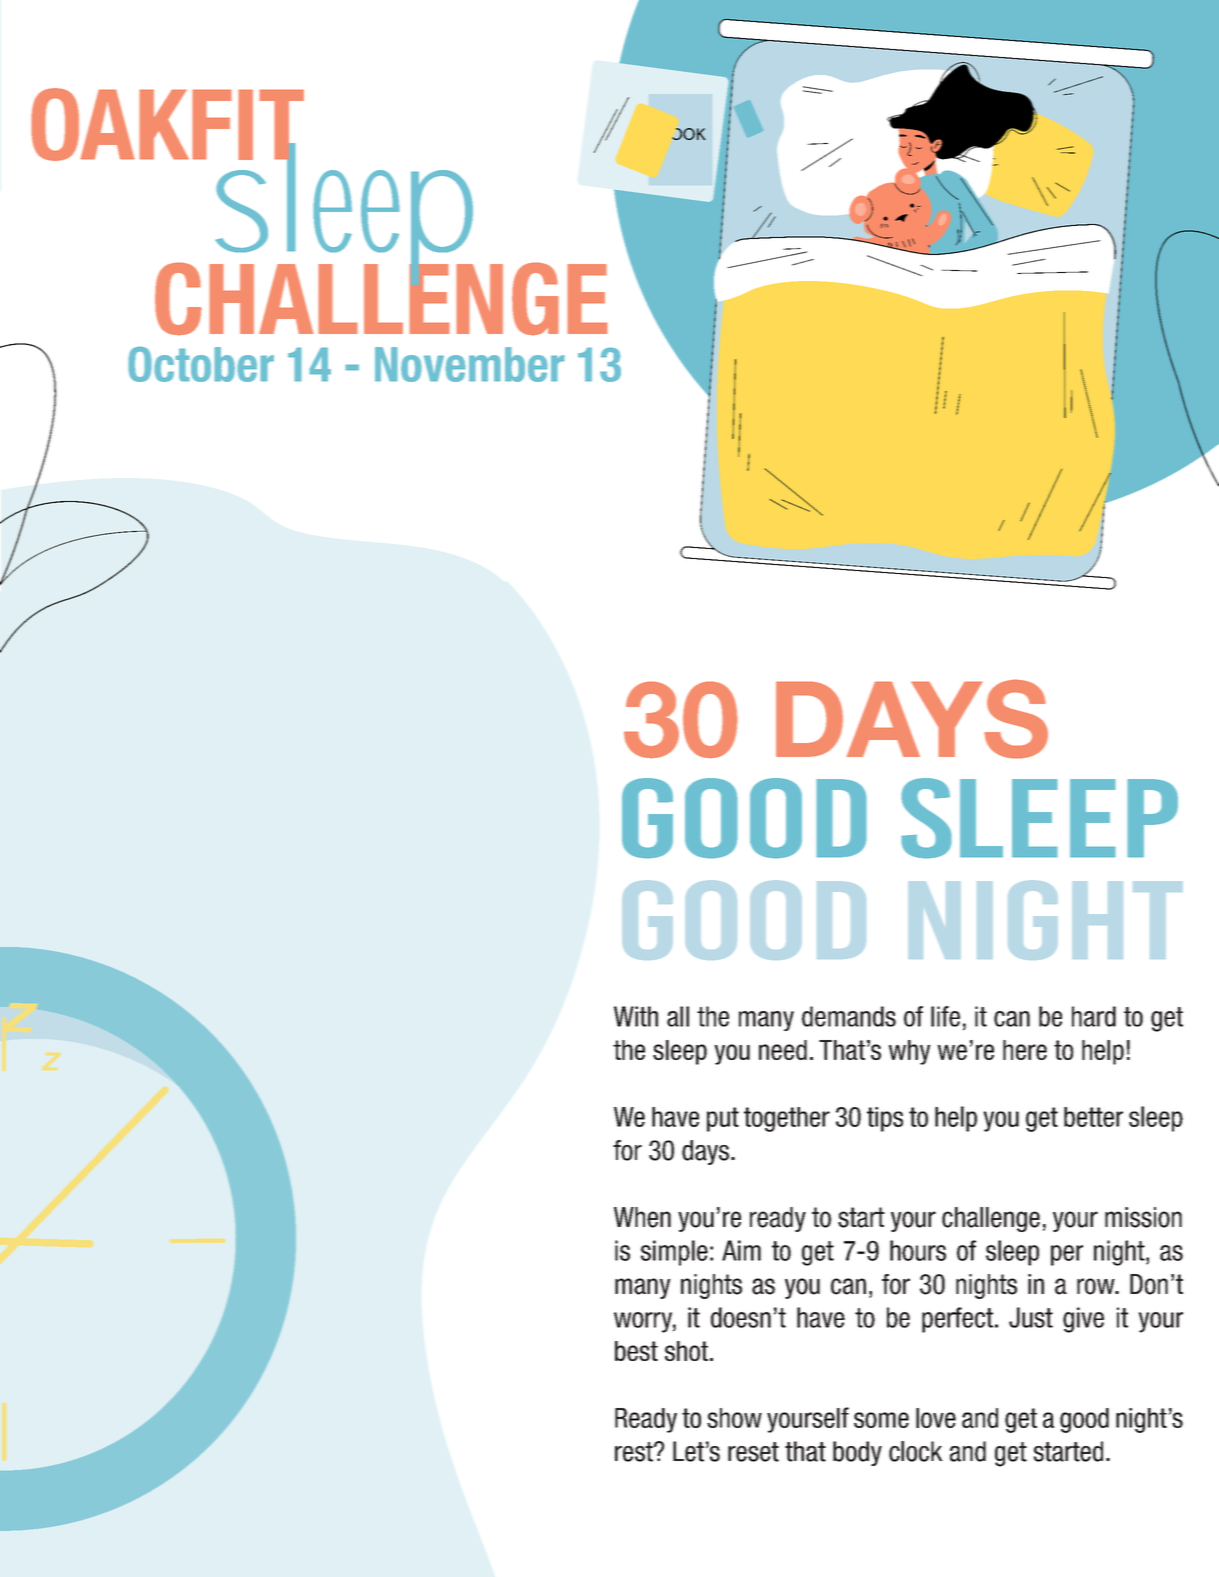 The image size is (1219, 1577). Describe the element at coordinates (636, 1351) in the document. I see `best` at that location.
